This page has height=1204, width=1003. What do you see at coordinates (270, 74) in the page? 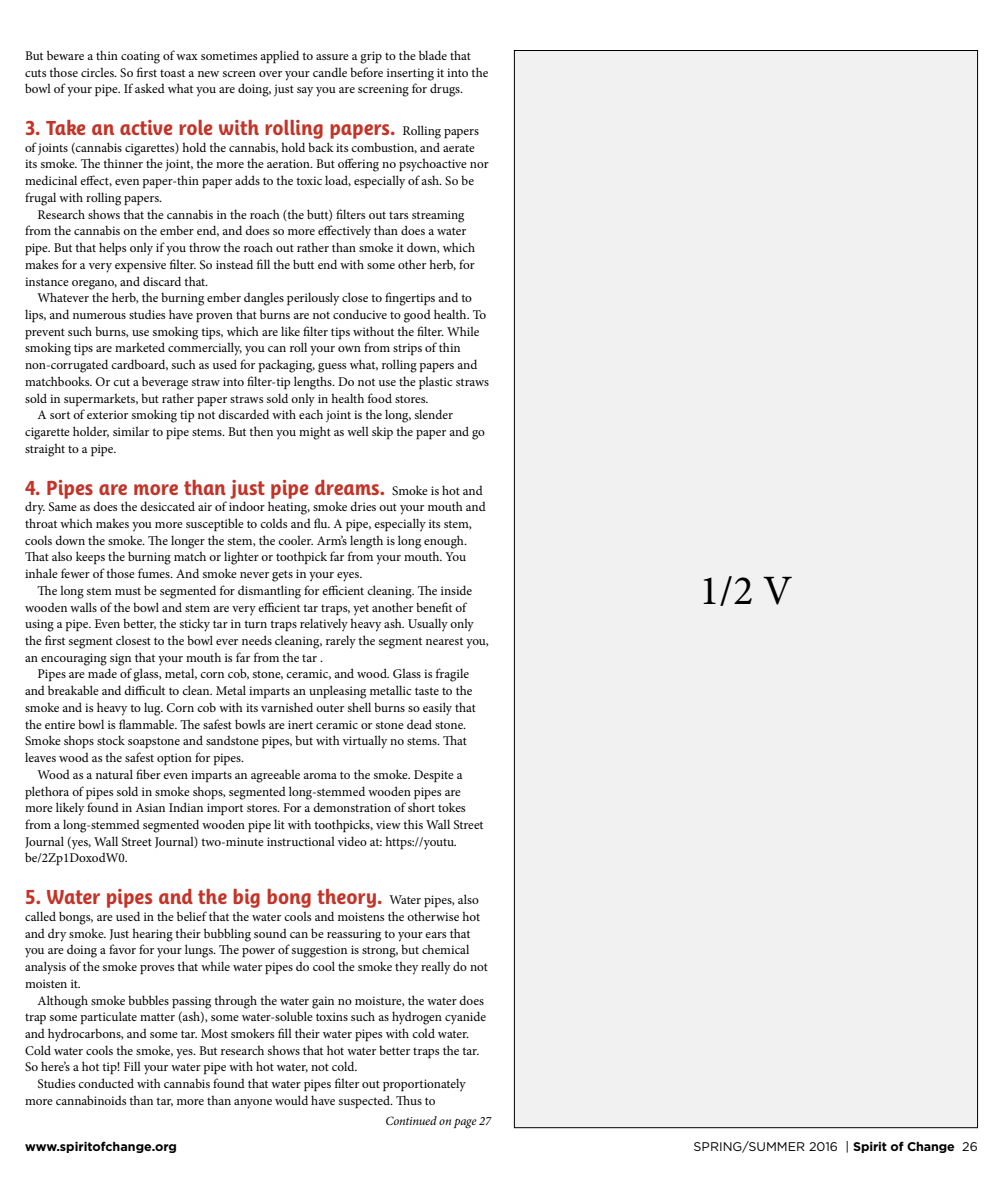
I see `over` at bounding box center [270, 74].
